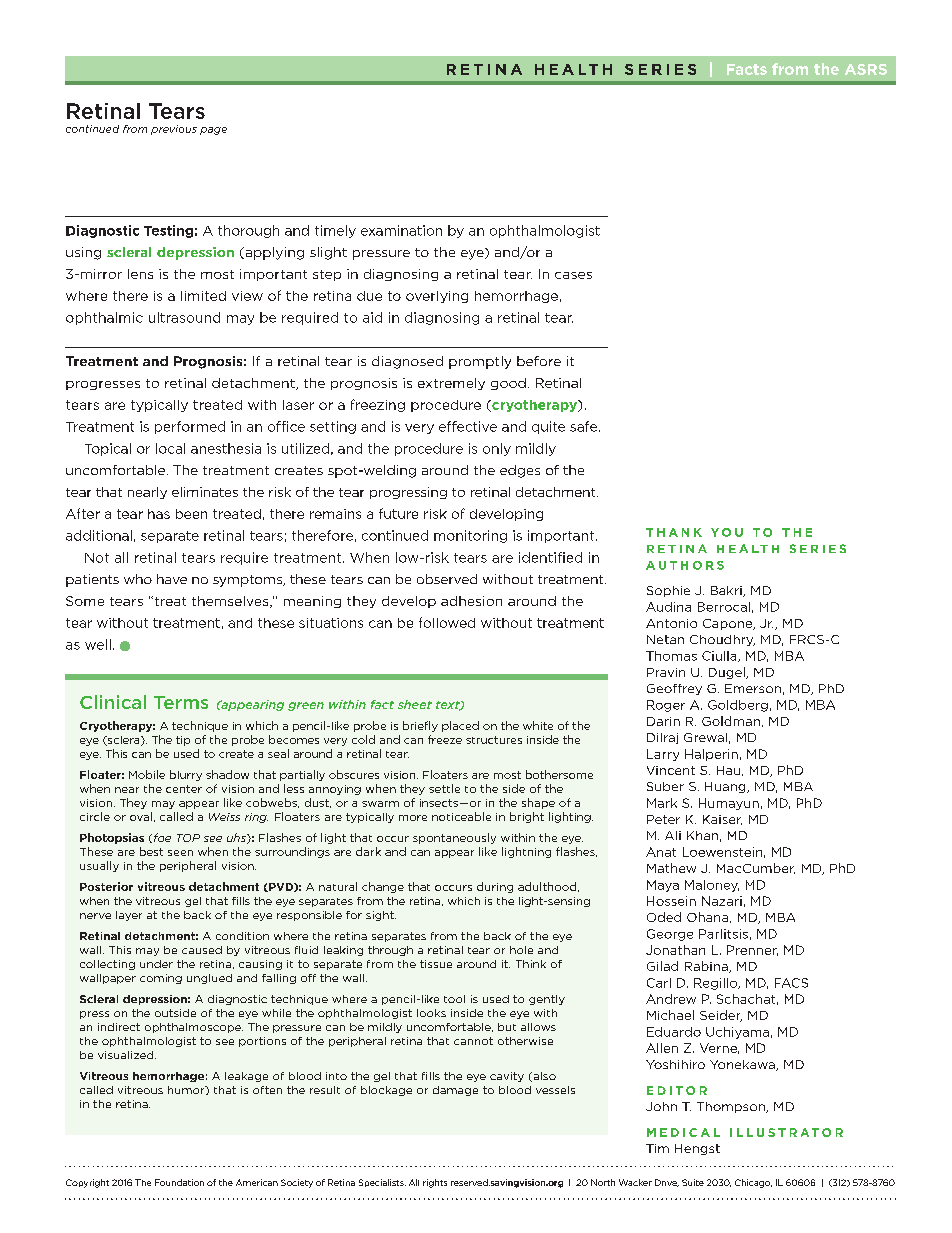  Describe the element at coordinates (181, 702) in the page. I see `Terms` at that location.
